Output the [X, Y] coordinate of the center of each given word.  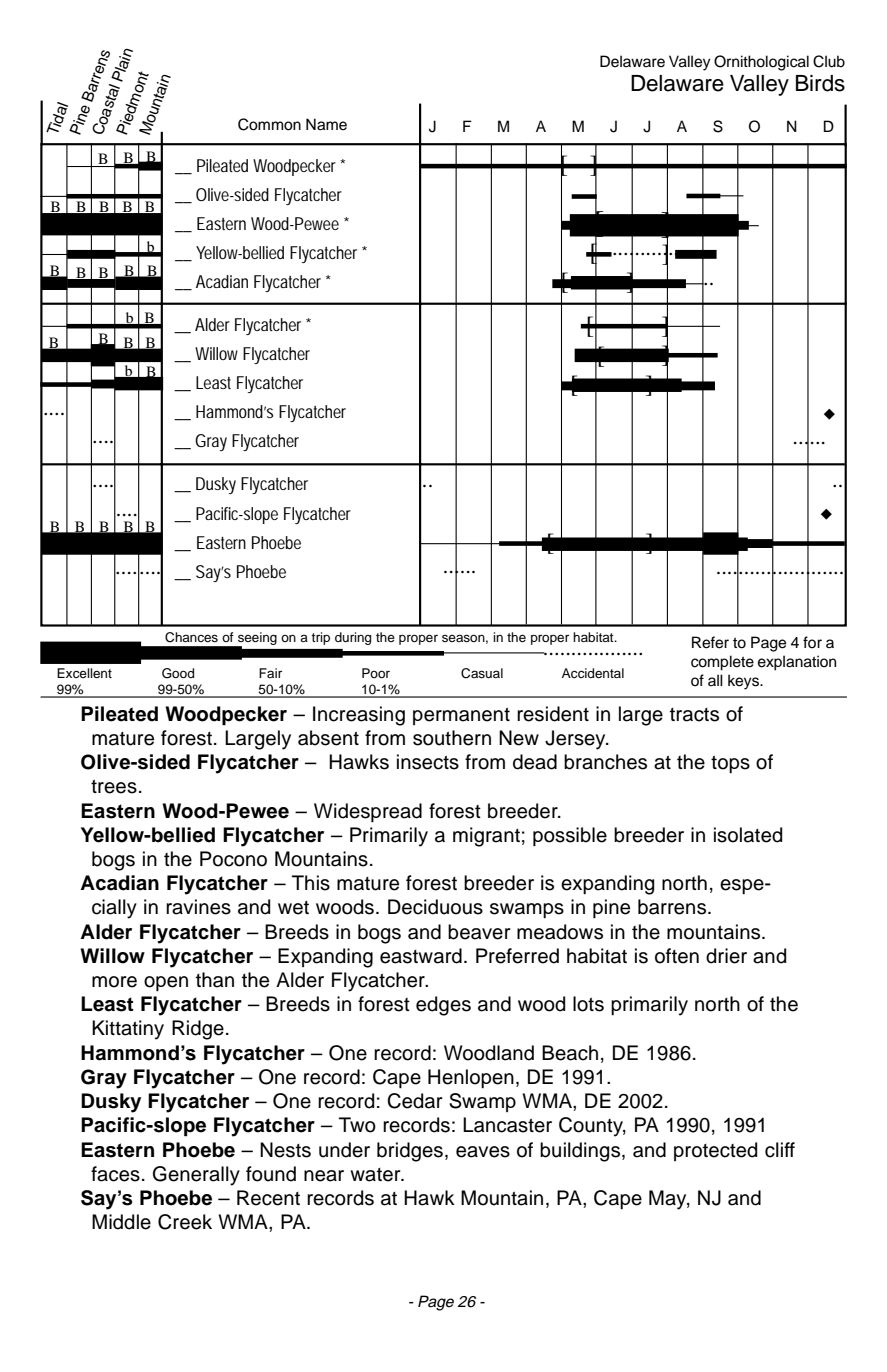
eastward [421, 956]
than [215, 980]
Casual [482, 673]
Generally [196, 1176]
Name [326, 124]
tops [730, 764]
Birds [820, 83]
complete [722, 663]
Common [269, 124]
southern [452, 738]
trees [114, 787]
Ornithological [761, 63]
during [353, 638]
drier [726, 956]
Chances [191, 637]
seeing [256, 639]
